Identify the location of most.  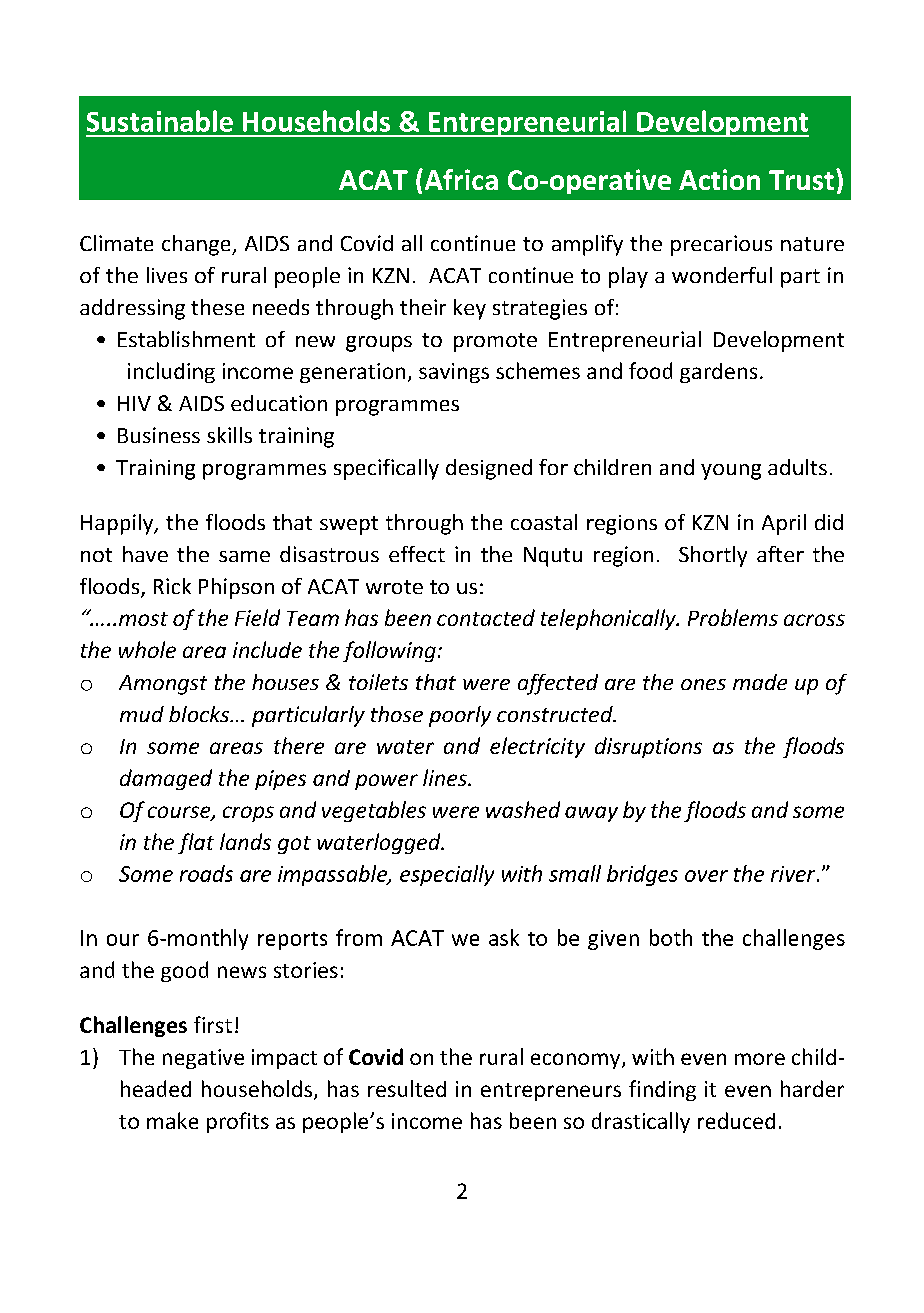
(143, 619).
